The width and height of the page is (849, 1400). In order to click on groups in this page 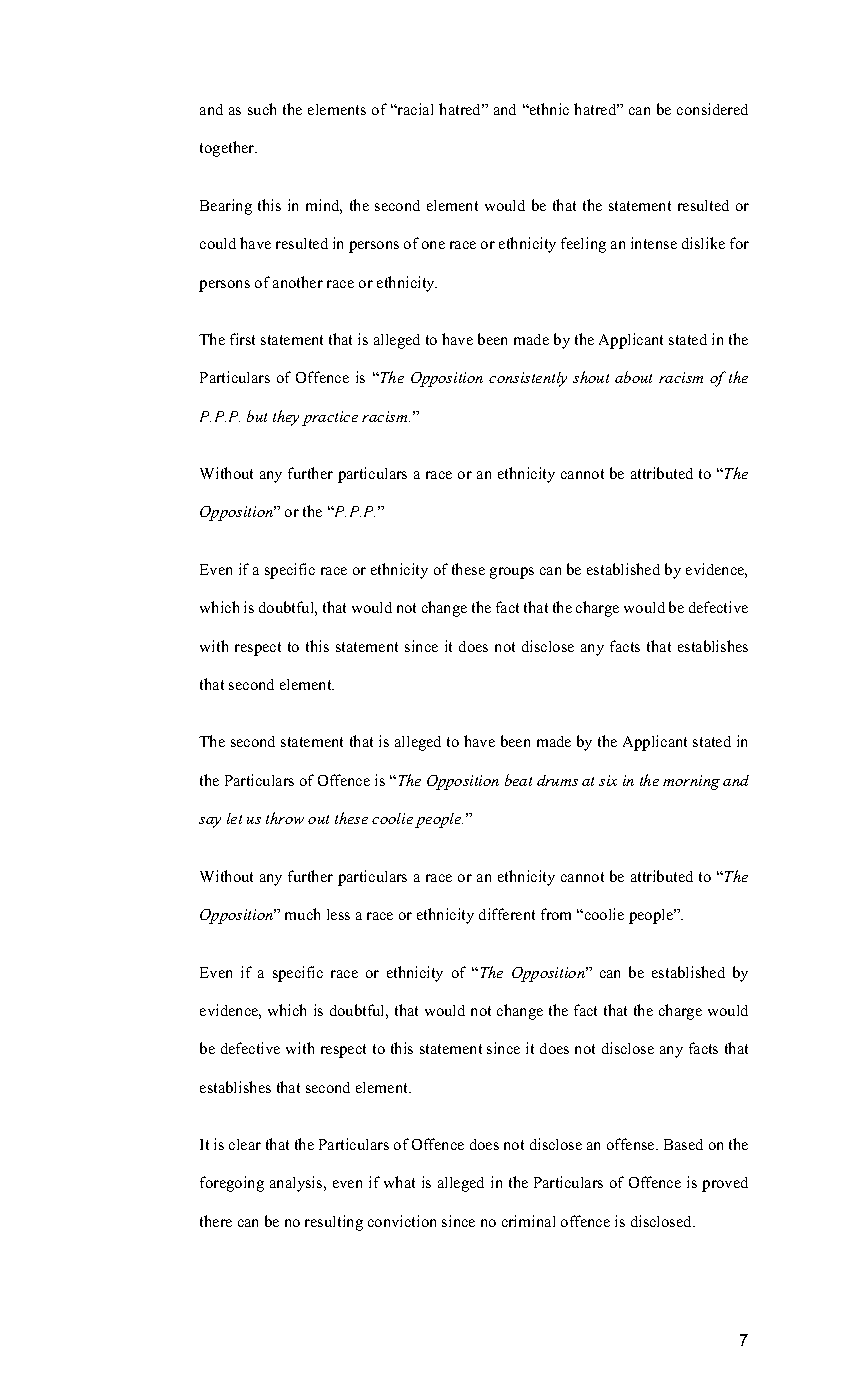, I will do `click(512, 573)`.
